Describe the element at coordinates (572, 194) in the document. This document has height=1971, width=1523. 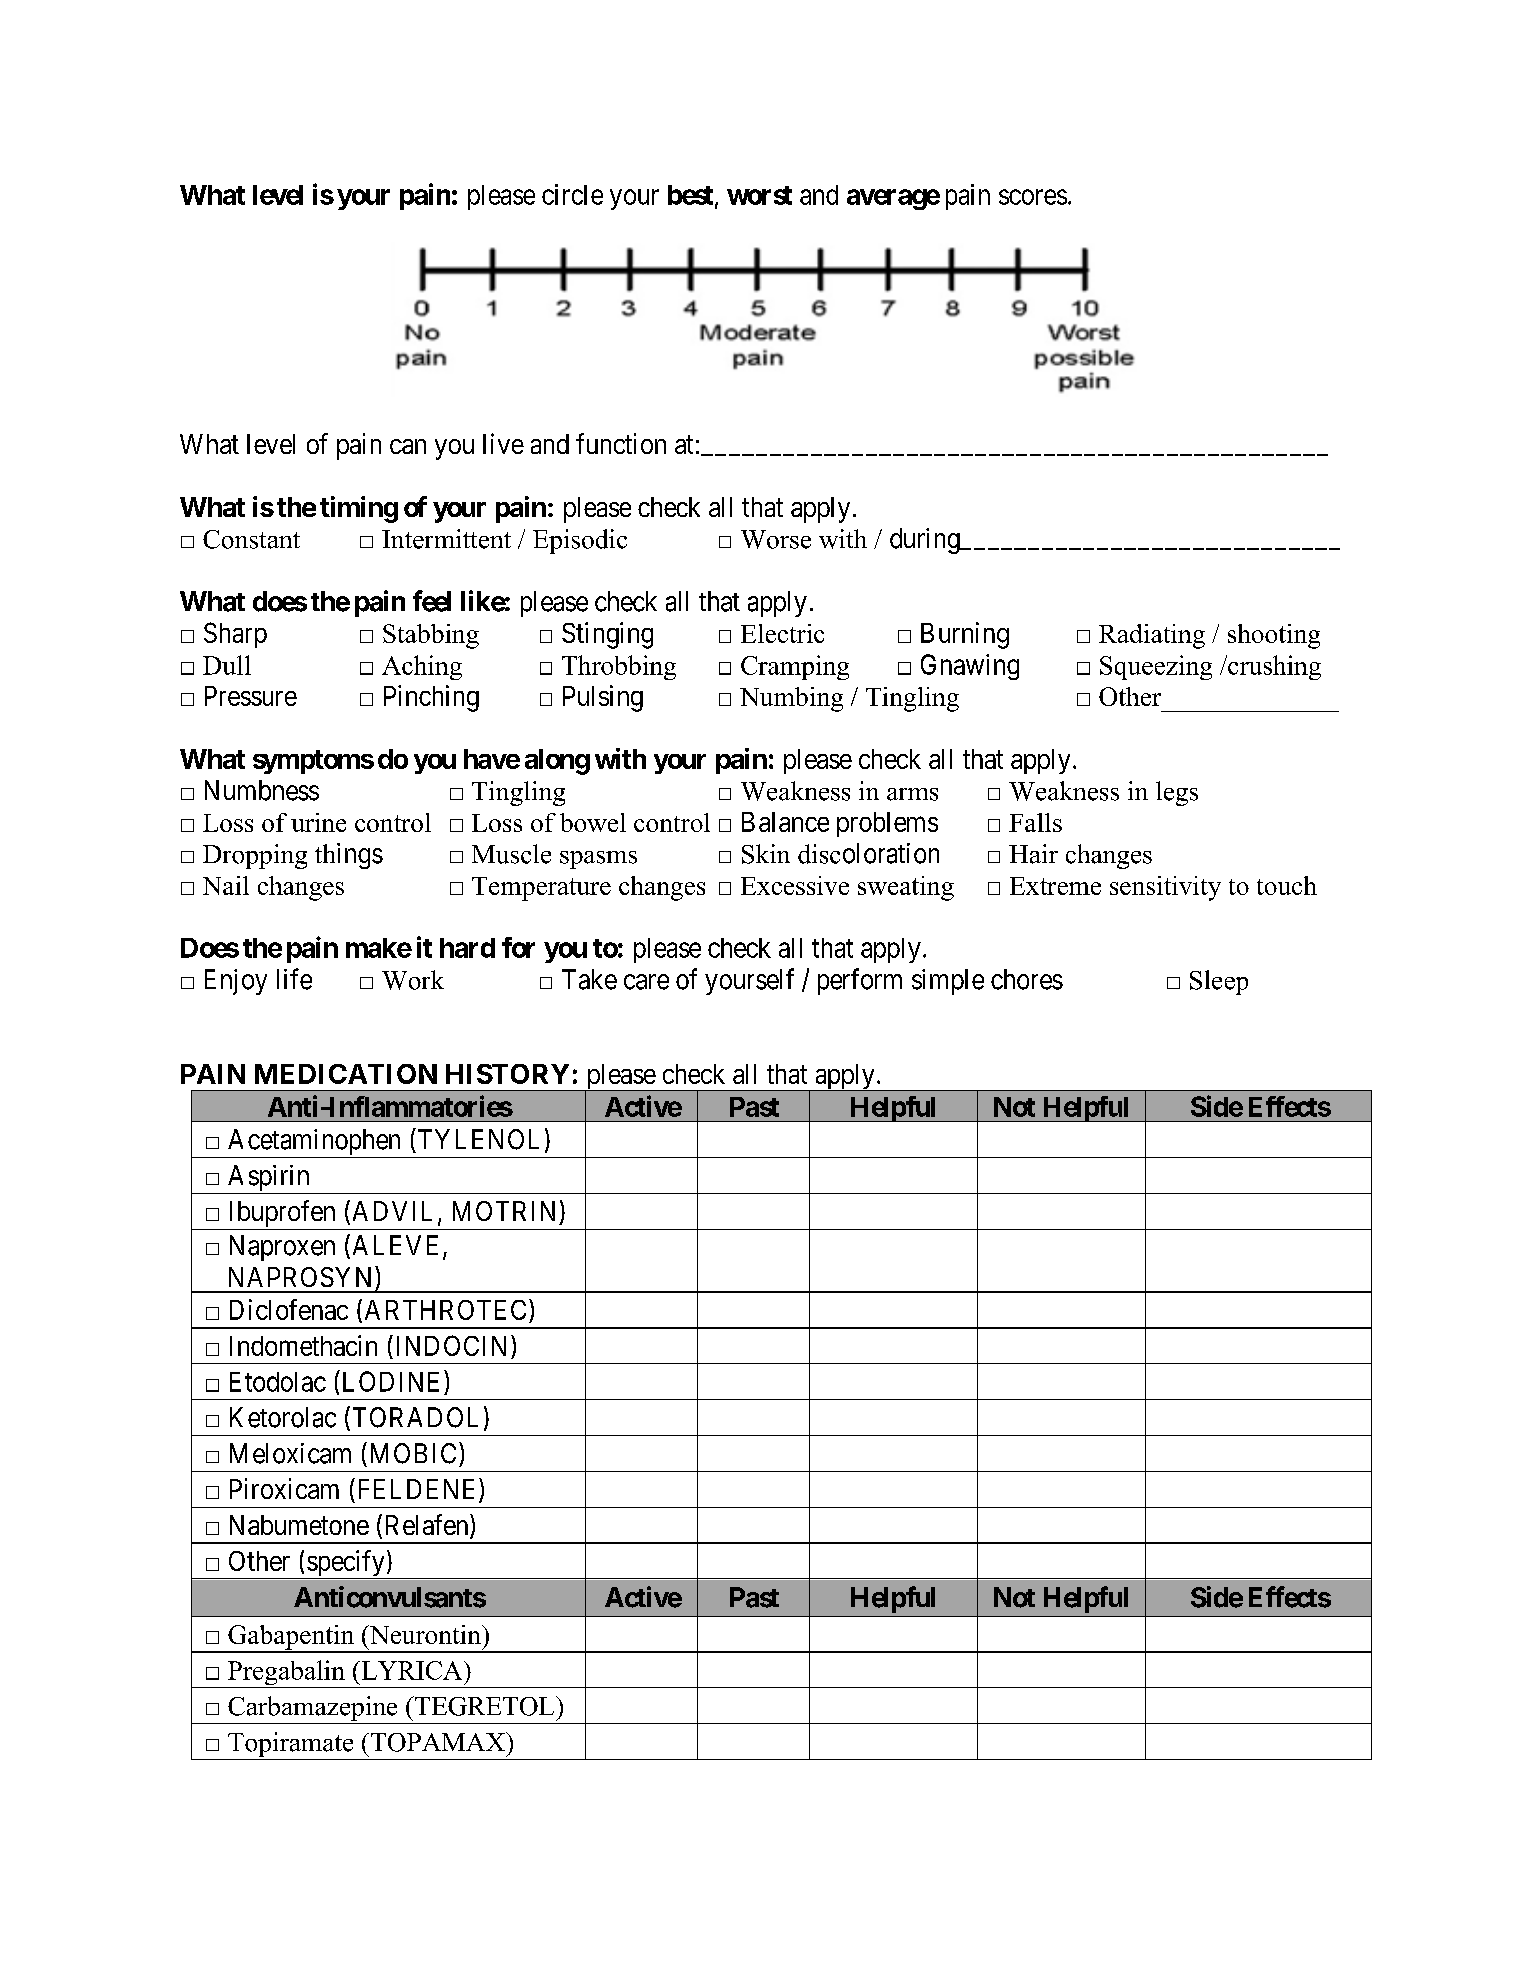
I see `circle` at that location.
